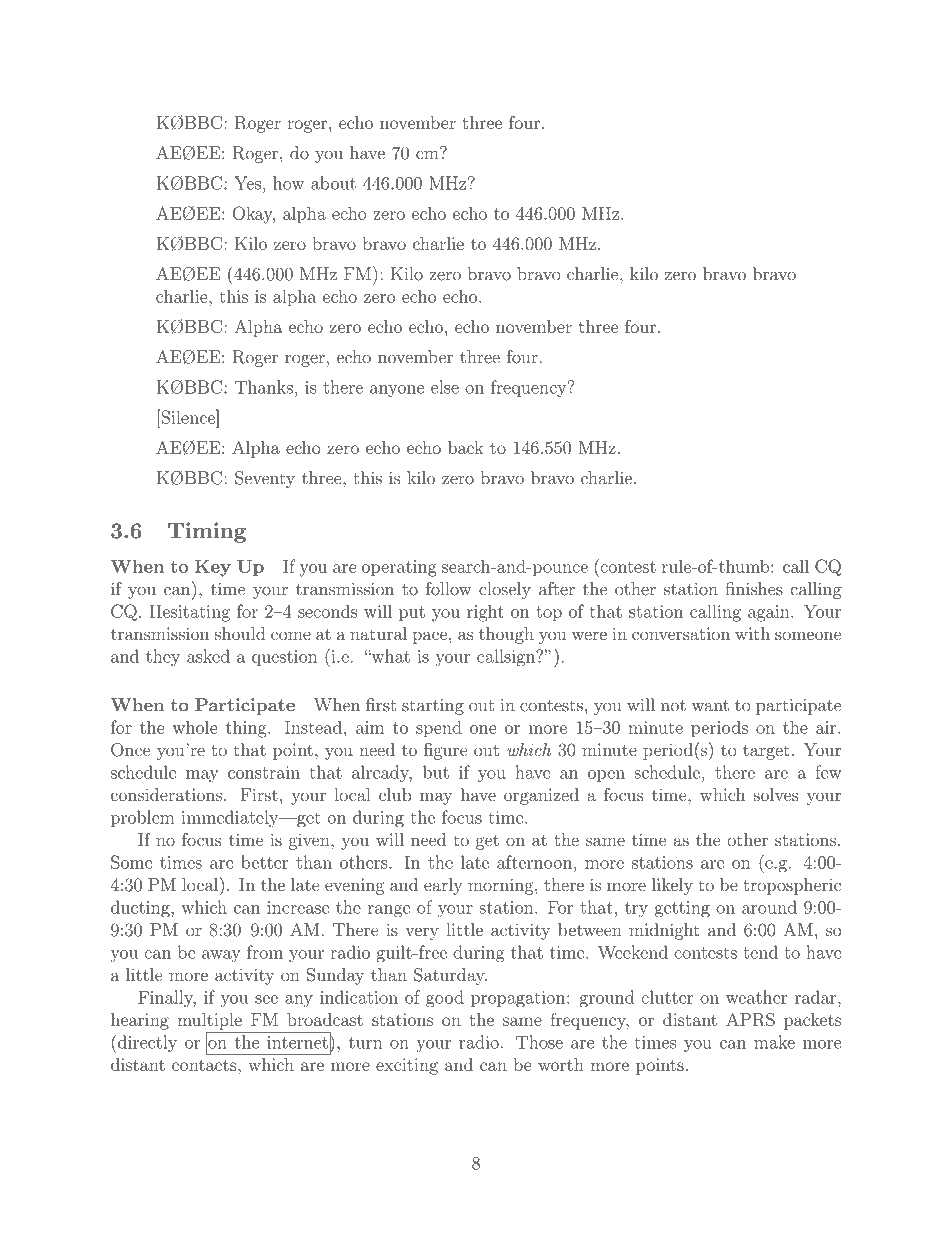 The height and width of the image is (1233, 952). What do you see at coordinates (445, 387) in the image?
I see `else` at bounding box center [445, 387].
